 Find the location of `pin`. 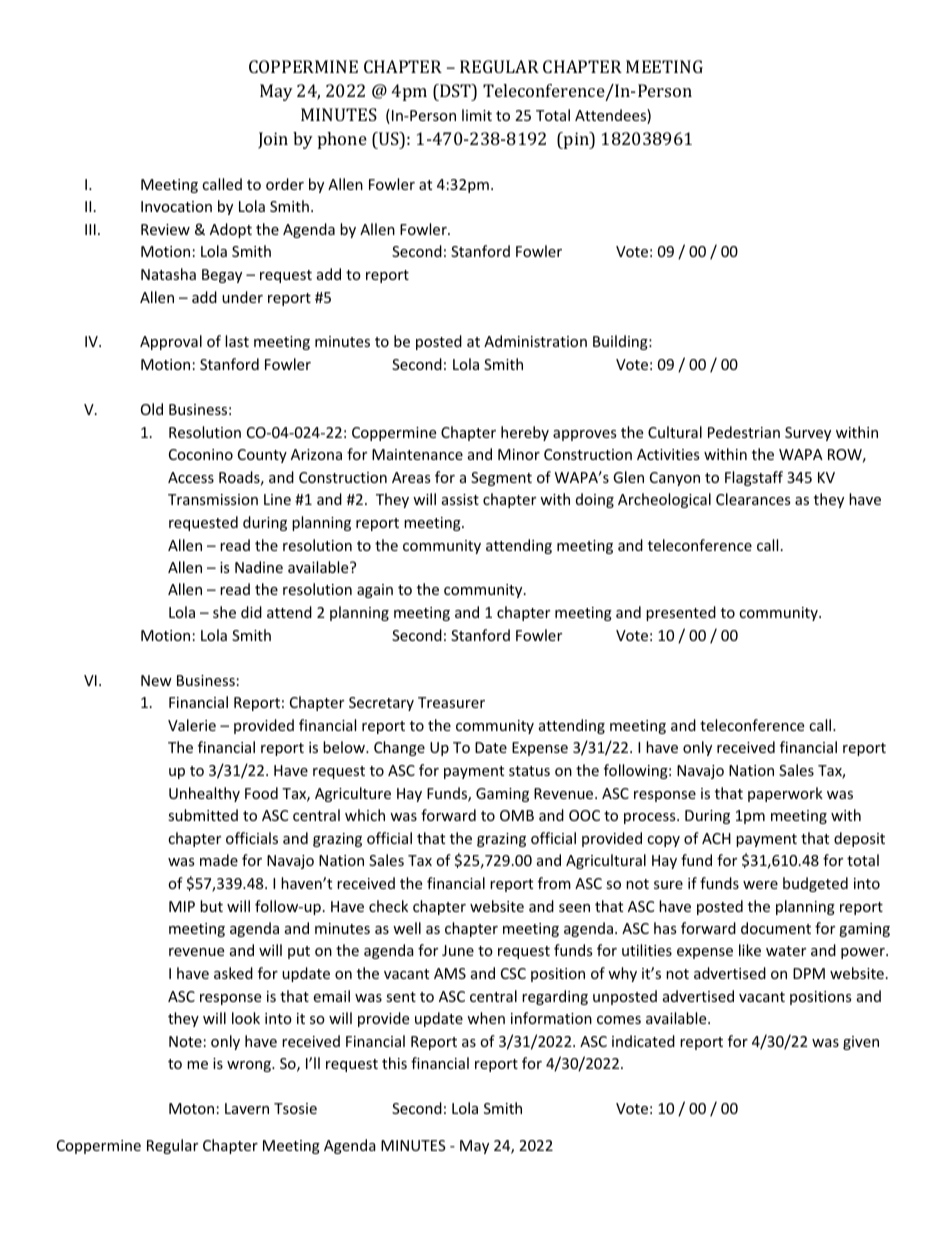

pin is located at coordinates (576, 140).
